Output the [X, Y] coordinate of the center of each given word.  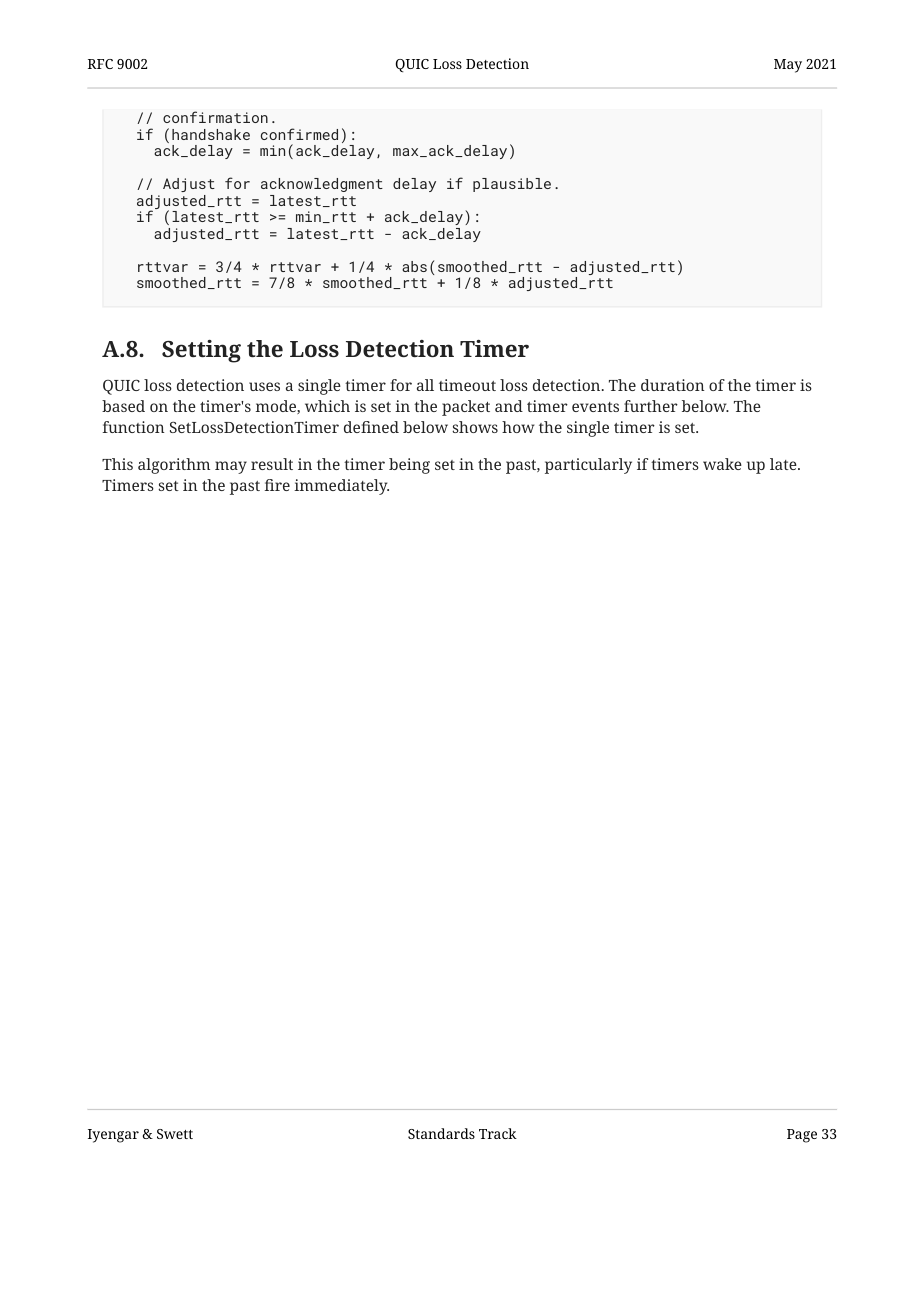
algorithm [174, 466]
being [409, 466]
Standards [441, 1133]
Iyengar [113, 1136]
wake [722, 464]
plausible [512, 185]
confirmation [215, 117]
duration [673, 385]
